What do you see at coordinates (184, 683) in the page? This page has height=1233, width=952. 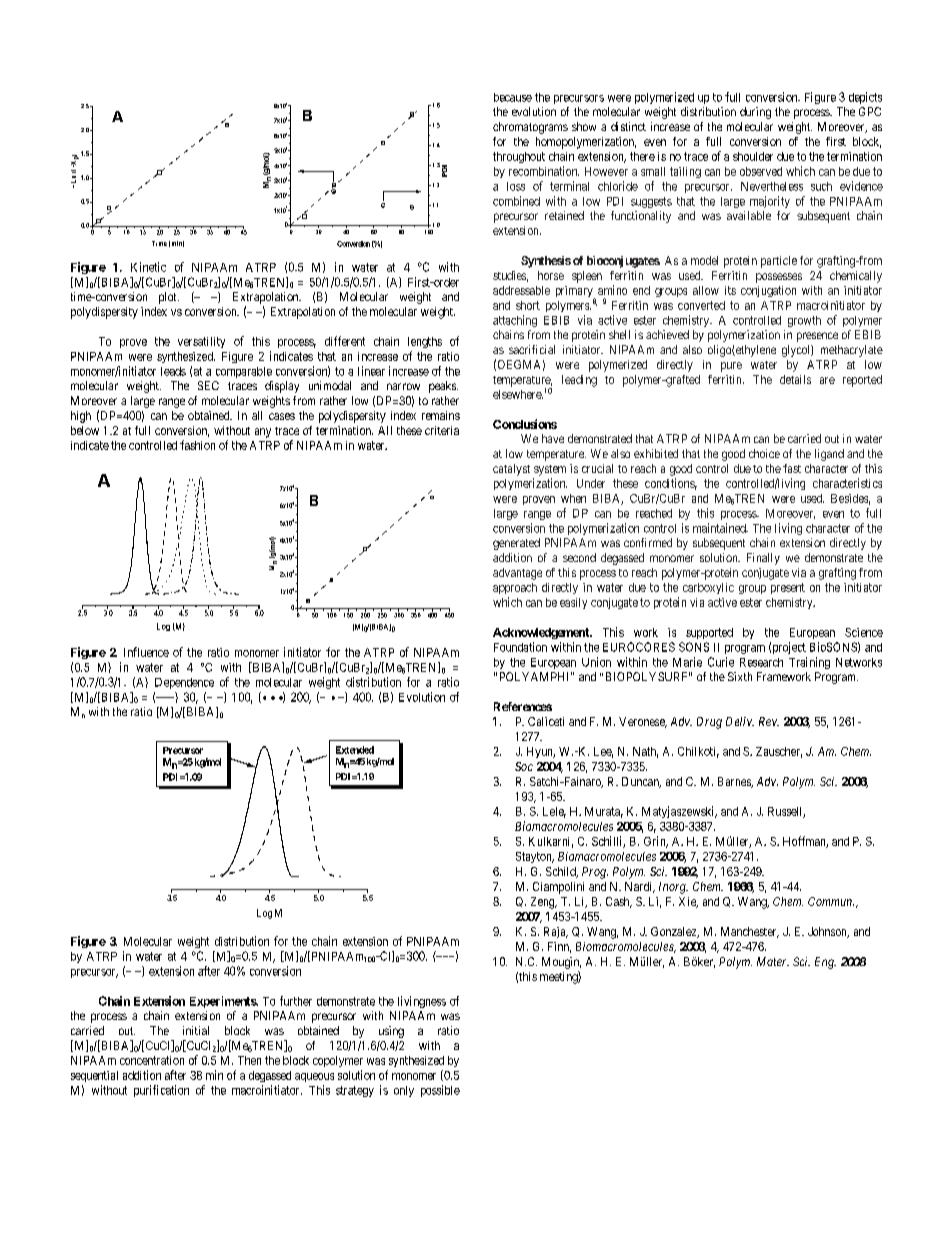 I see `Dependence` at bounding box center [184, 683].
